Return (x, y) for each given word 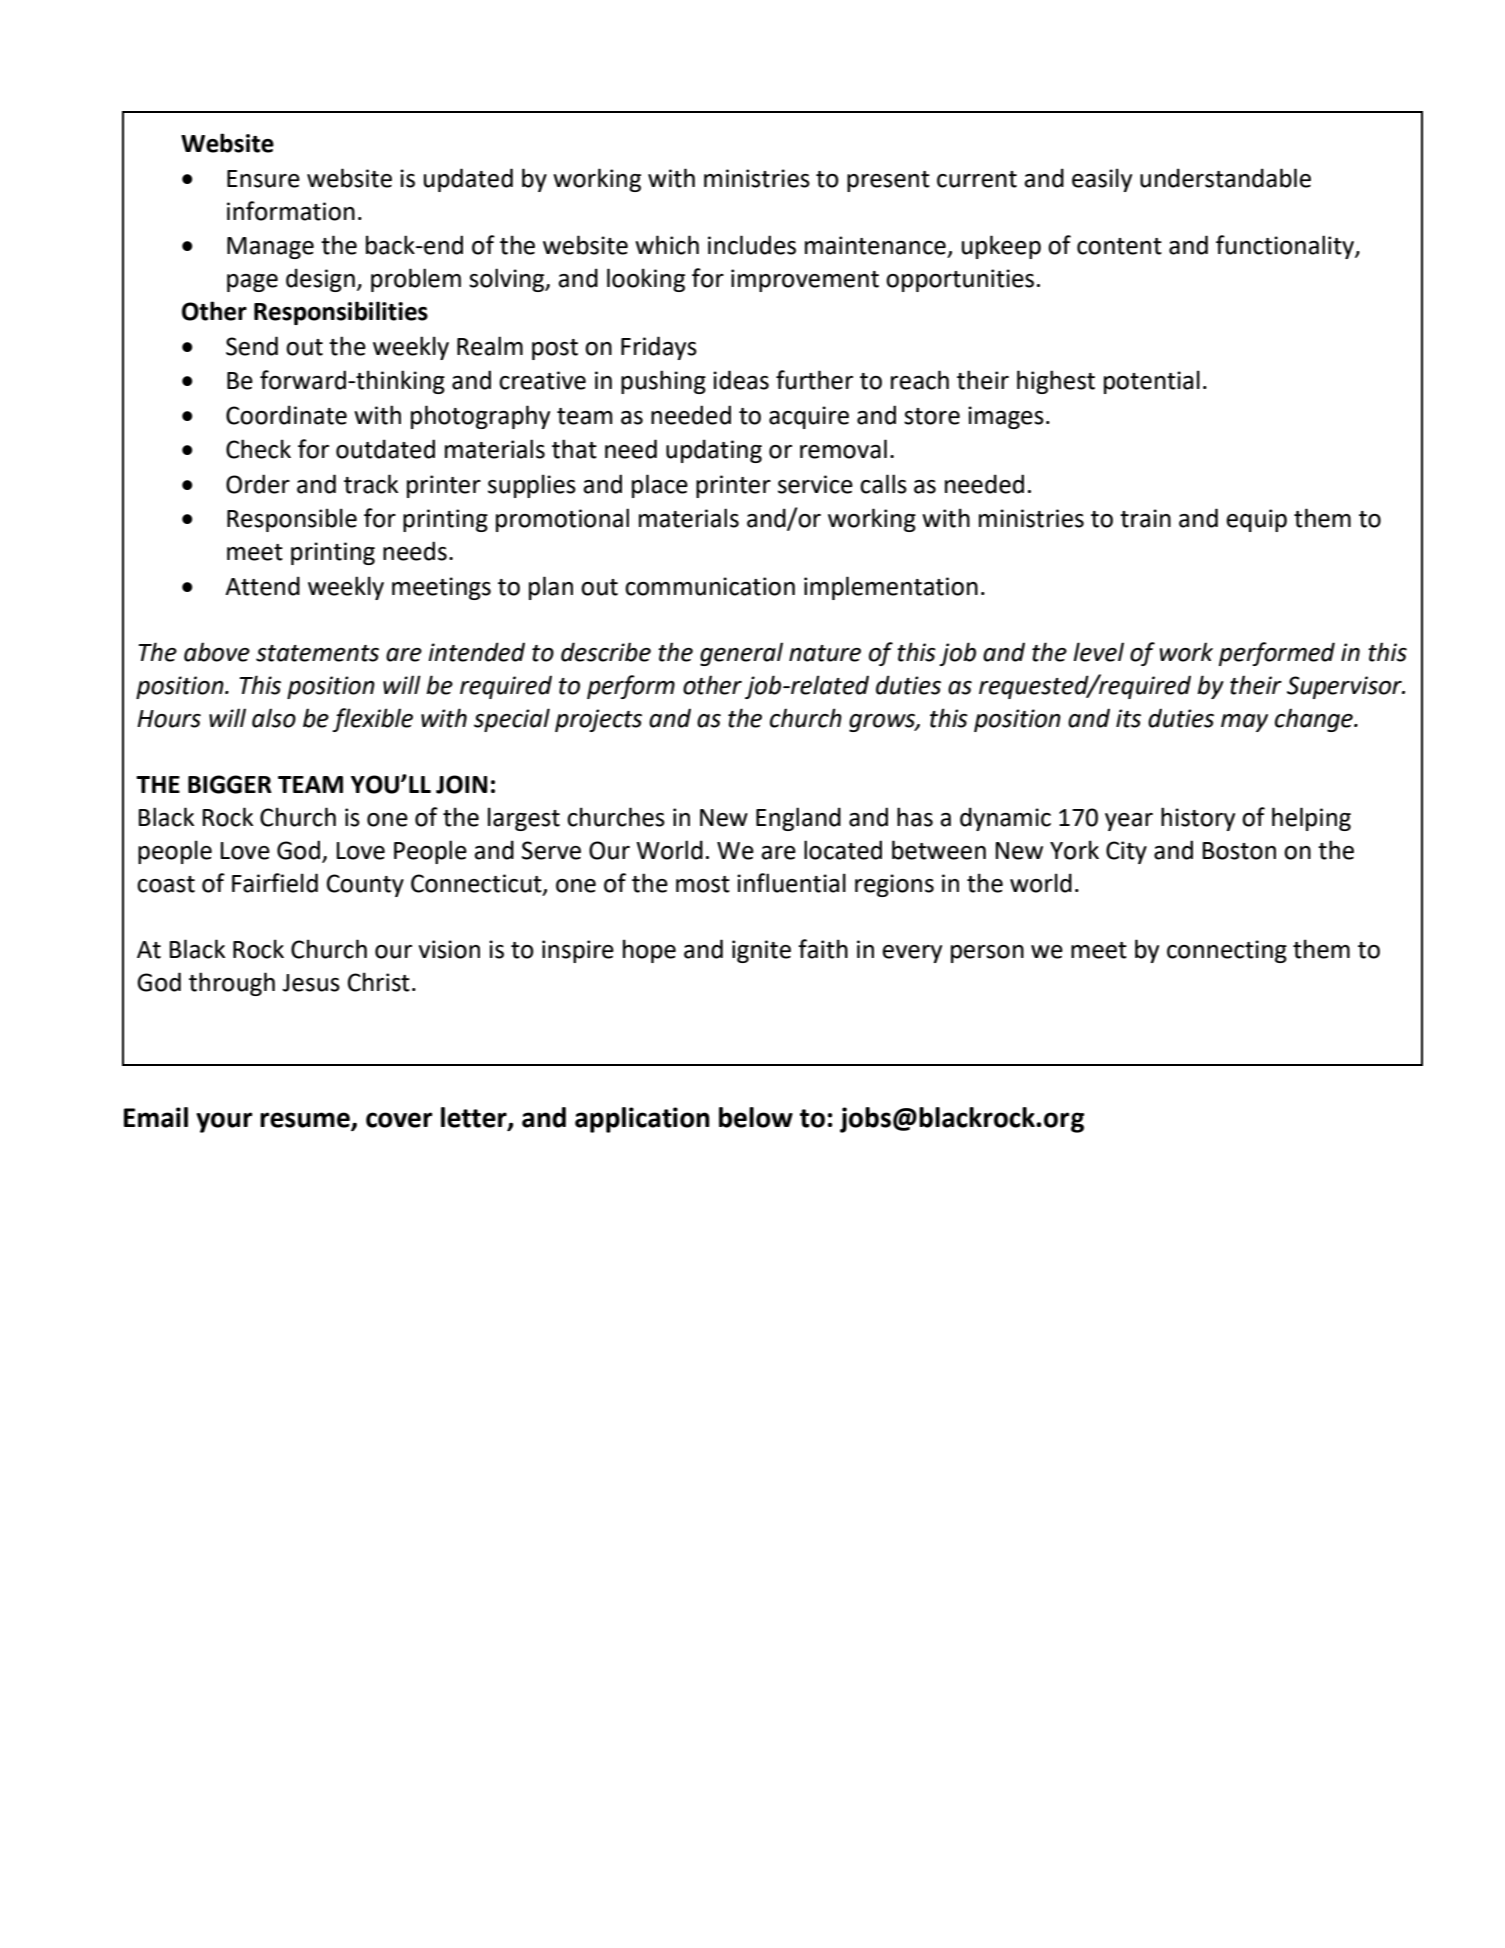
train (1145, 518)
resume (306, 1121)
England (798, 819)
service (815, 484)
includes (752, 245)
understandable (1225, 178)
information (291, 211)
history (1198, 819)
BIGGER (230, 784)
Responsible (292, 520)
